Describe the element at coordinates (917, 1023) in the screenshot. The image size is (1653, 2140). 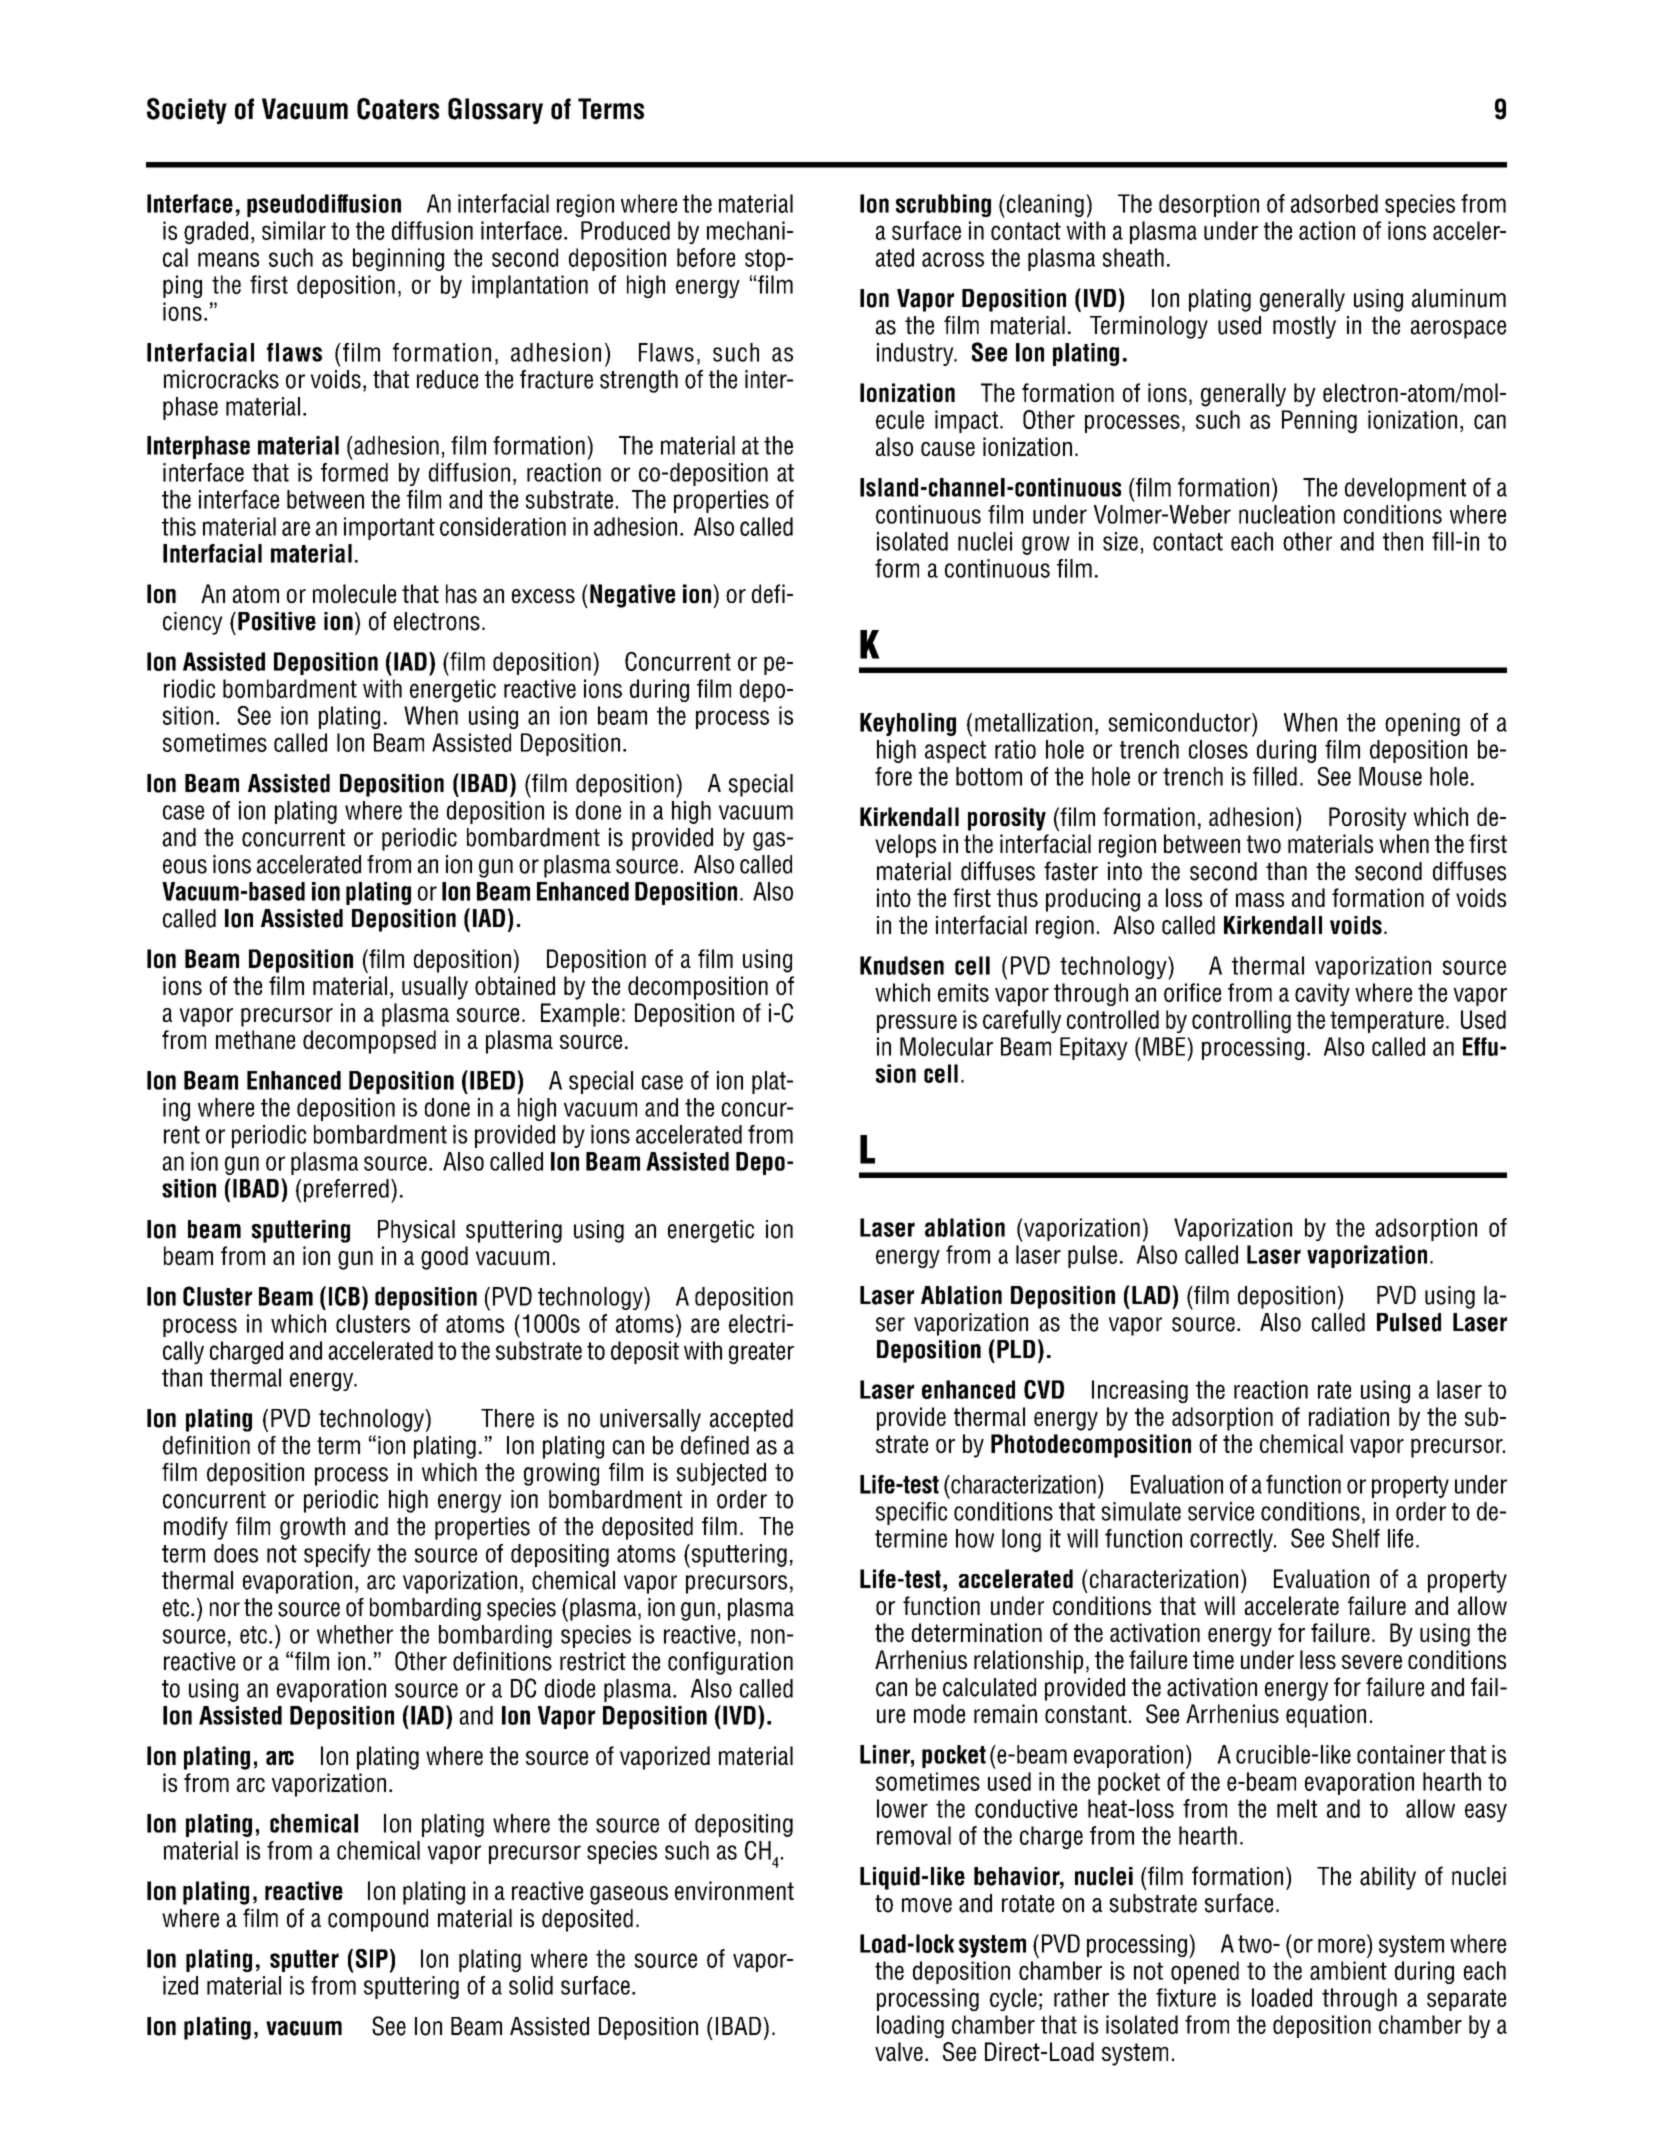
I see `pressure` at that location.
